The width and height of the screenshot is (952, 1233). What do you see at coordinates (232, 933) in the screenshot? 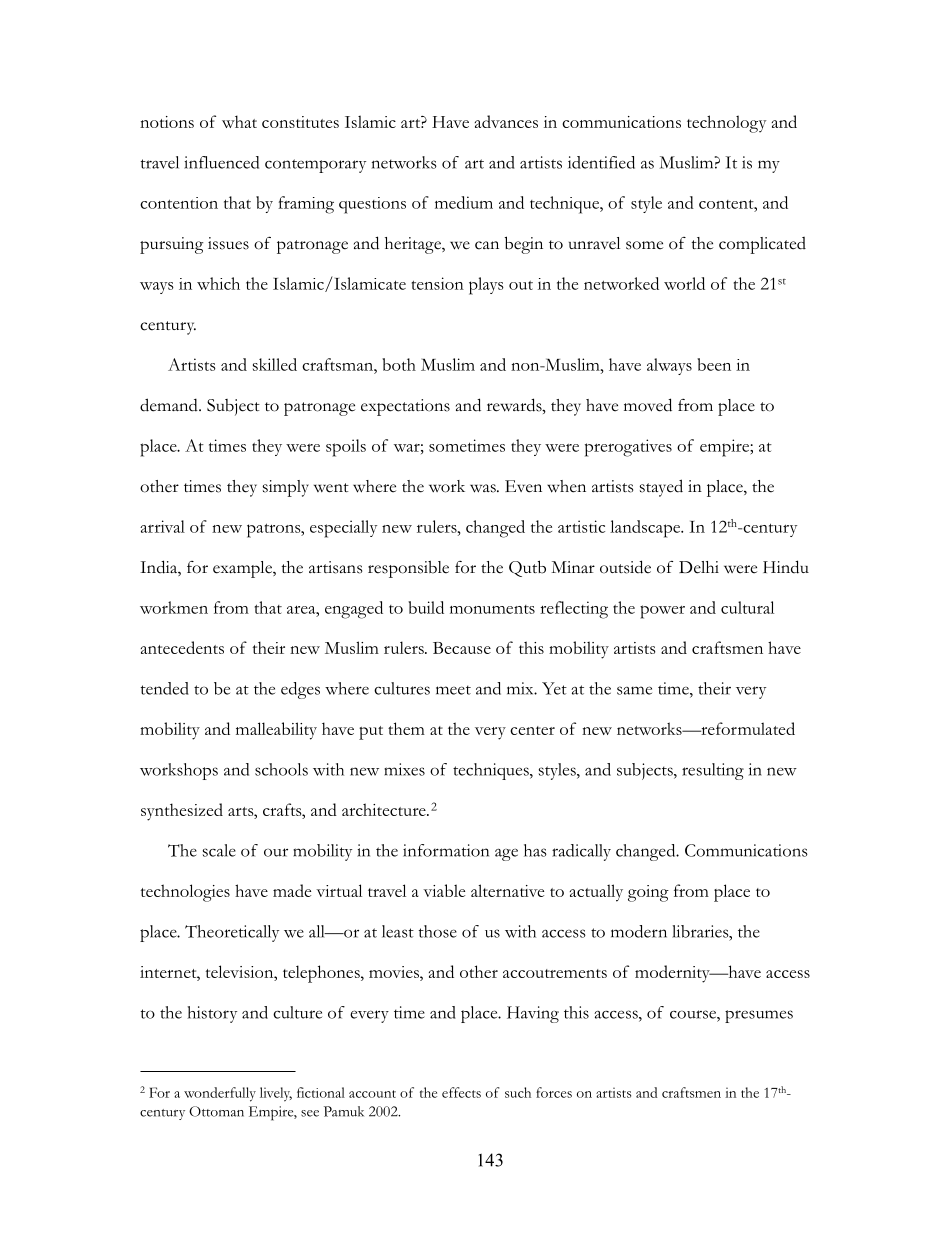
I see `Theoretically` at bounding box center [232, 933].
